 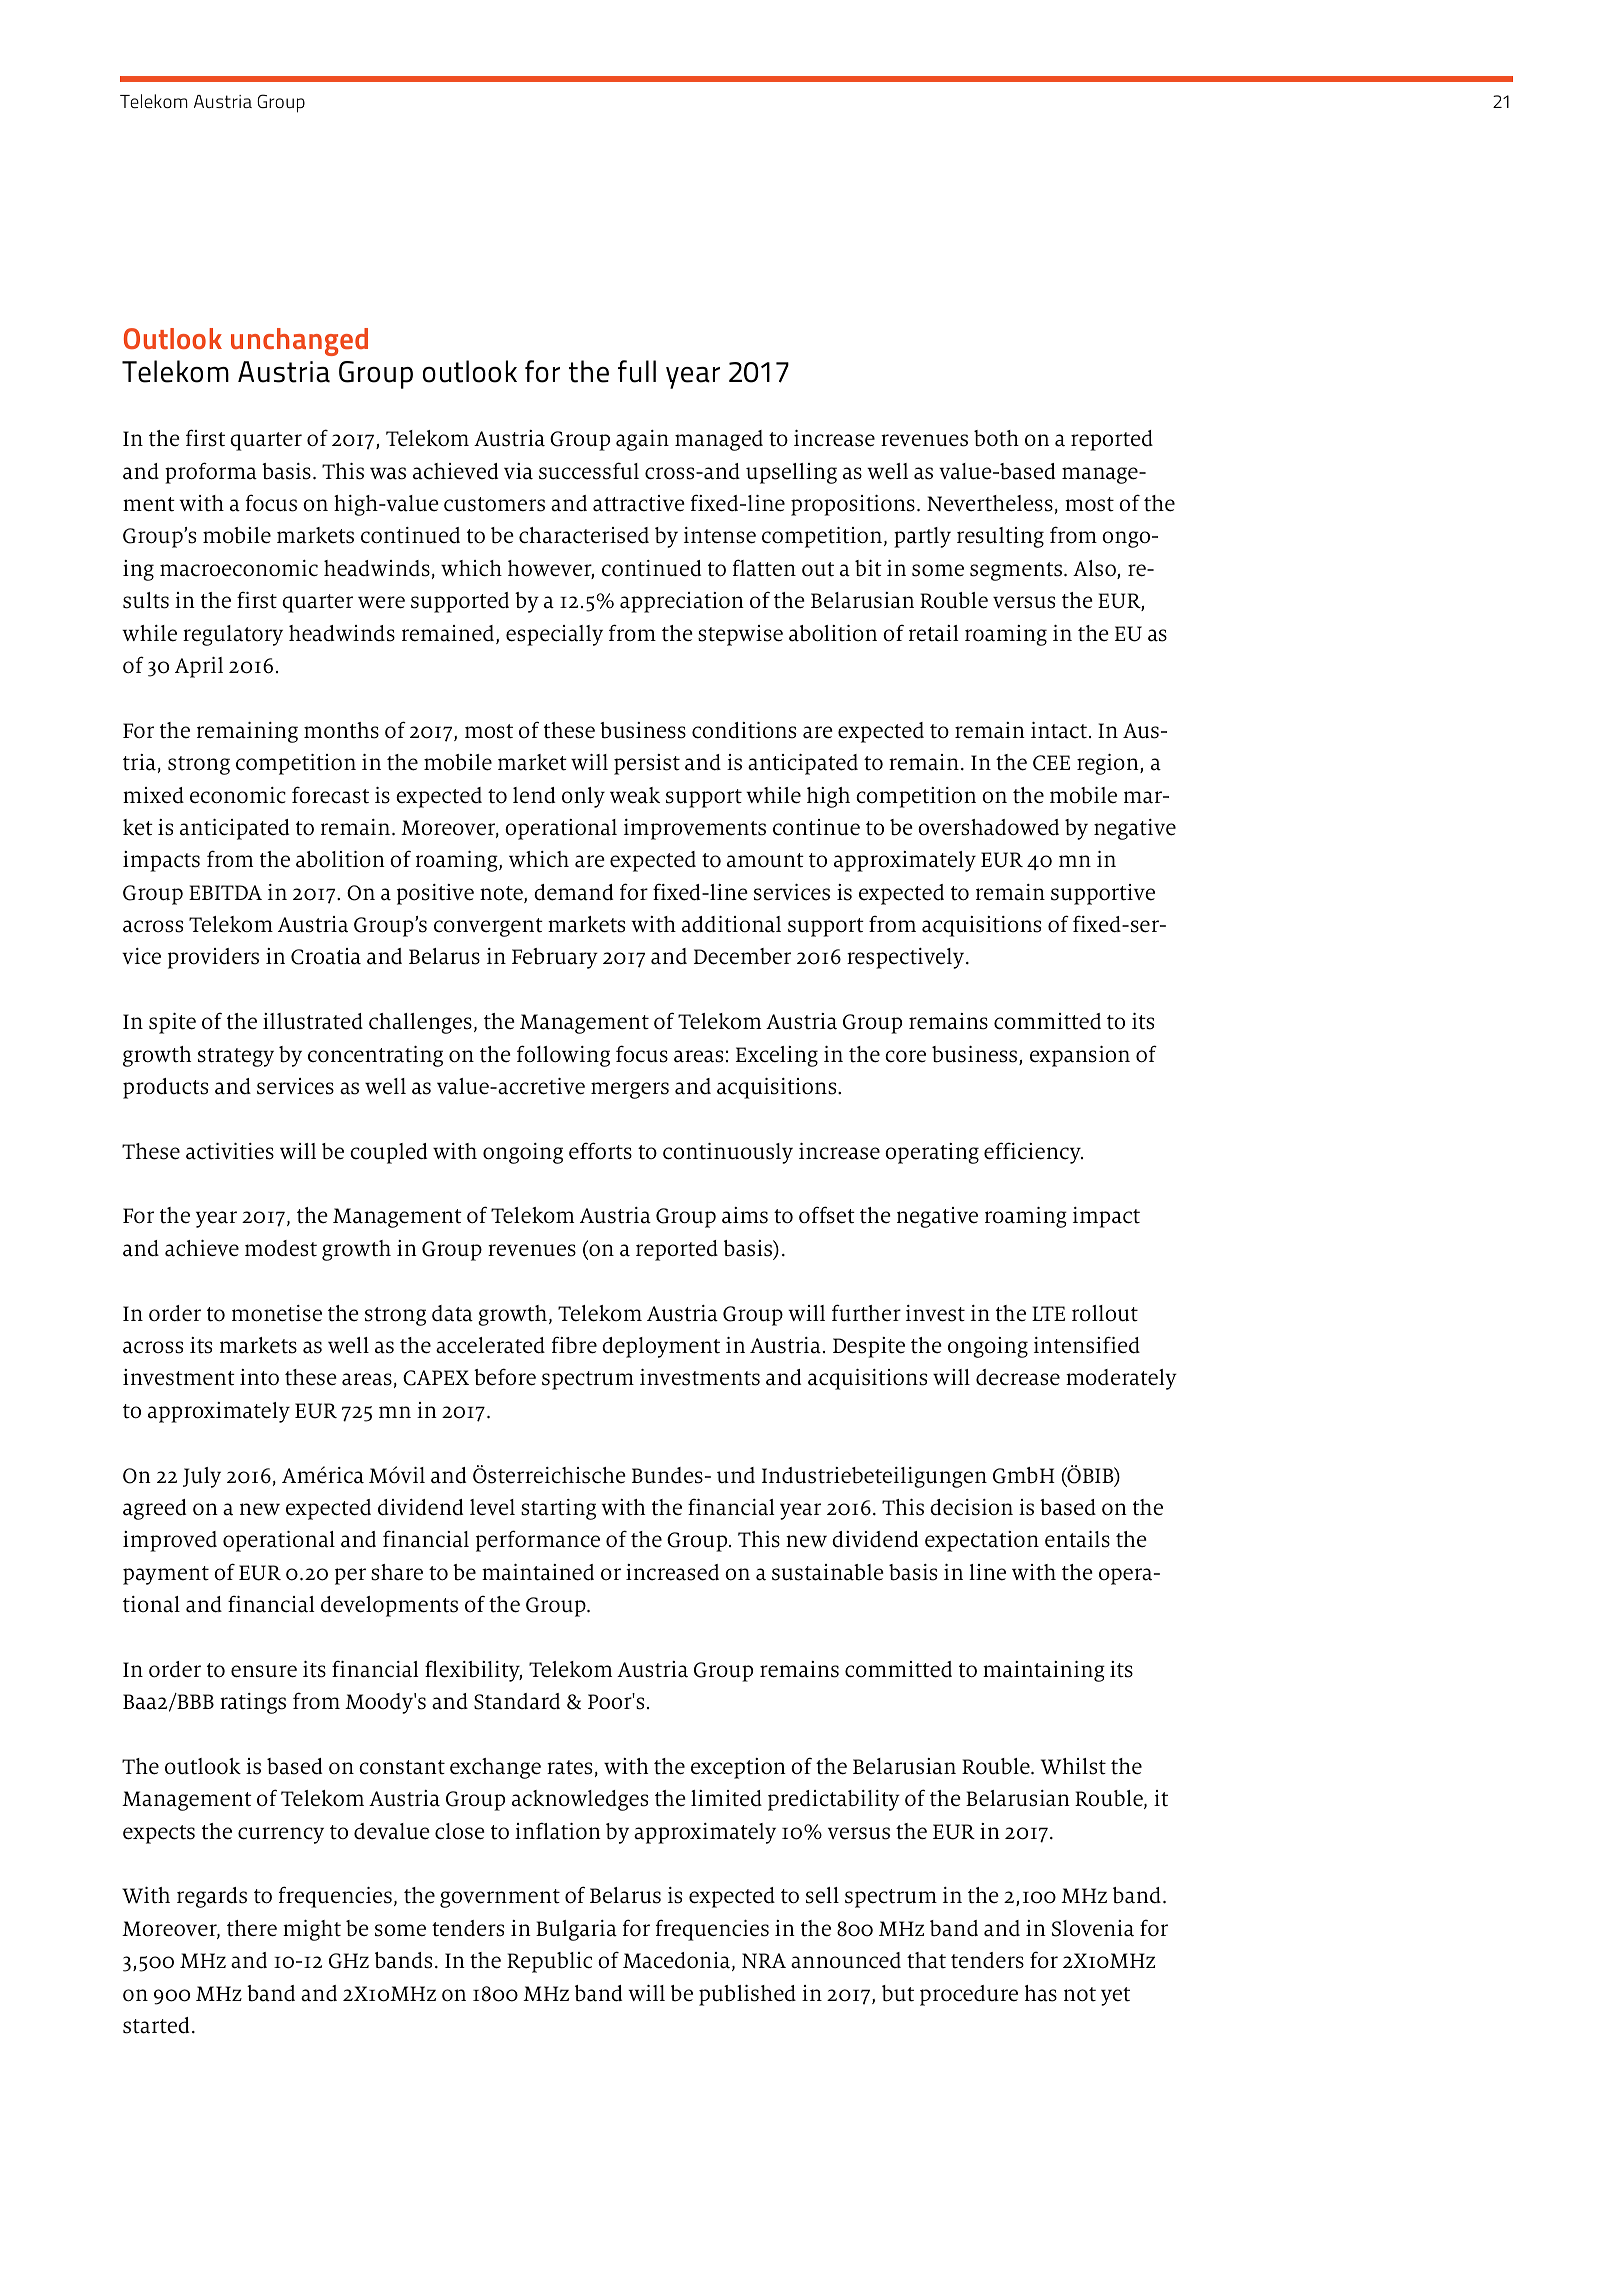 What do you see at coordinates (225, 892) in the document?
I see `EBITDA` at bounding box center [225, 892].
